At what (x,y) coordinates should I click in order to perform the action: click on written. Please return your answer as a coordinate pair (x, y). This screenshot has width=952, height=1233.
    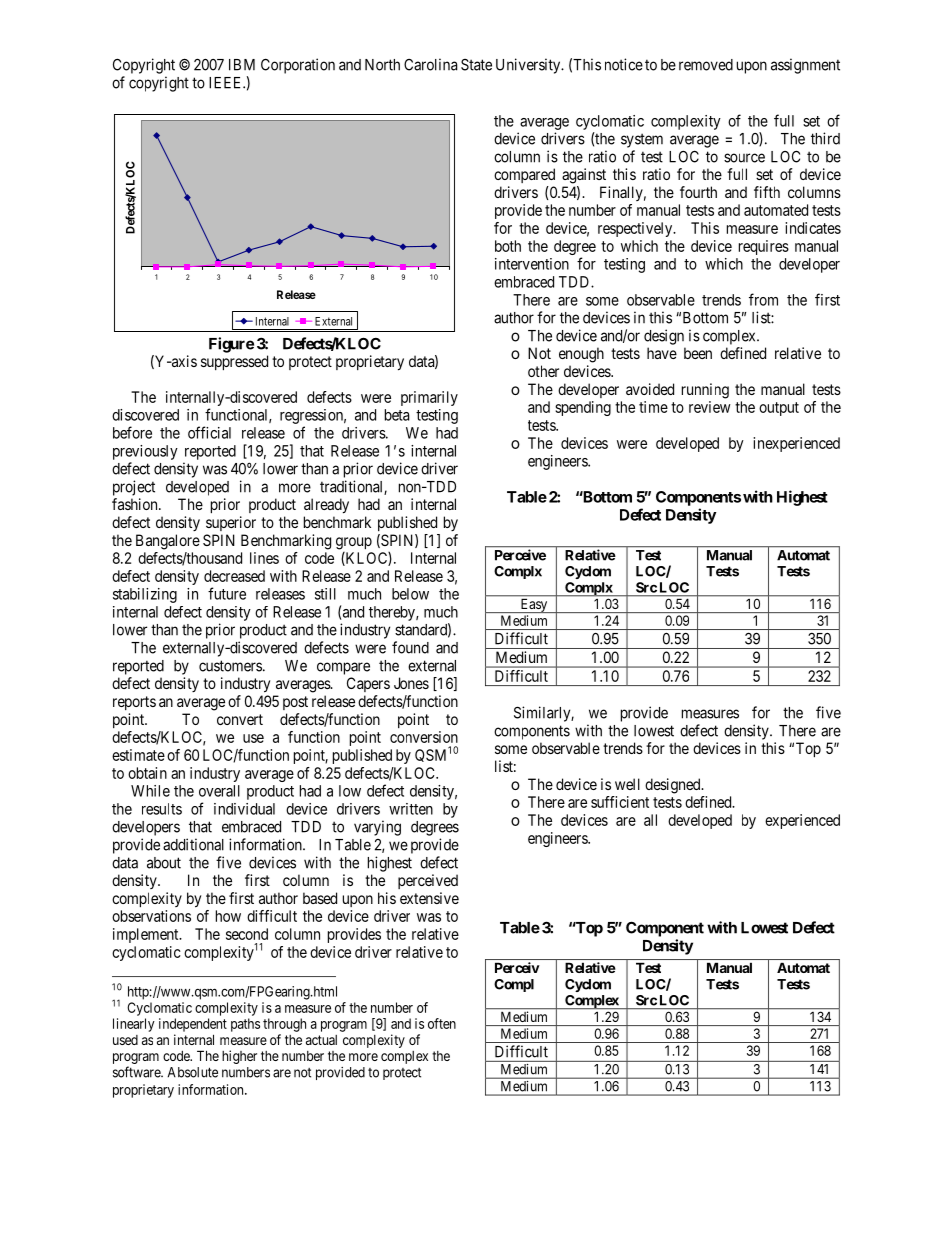
    Looking at the image, I should click on (411, 809).
